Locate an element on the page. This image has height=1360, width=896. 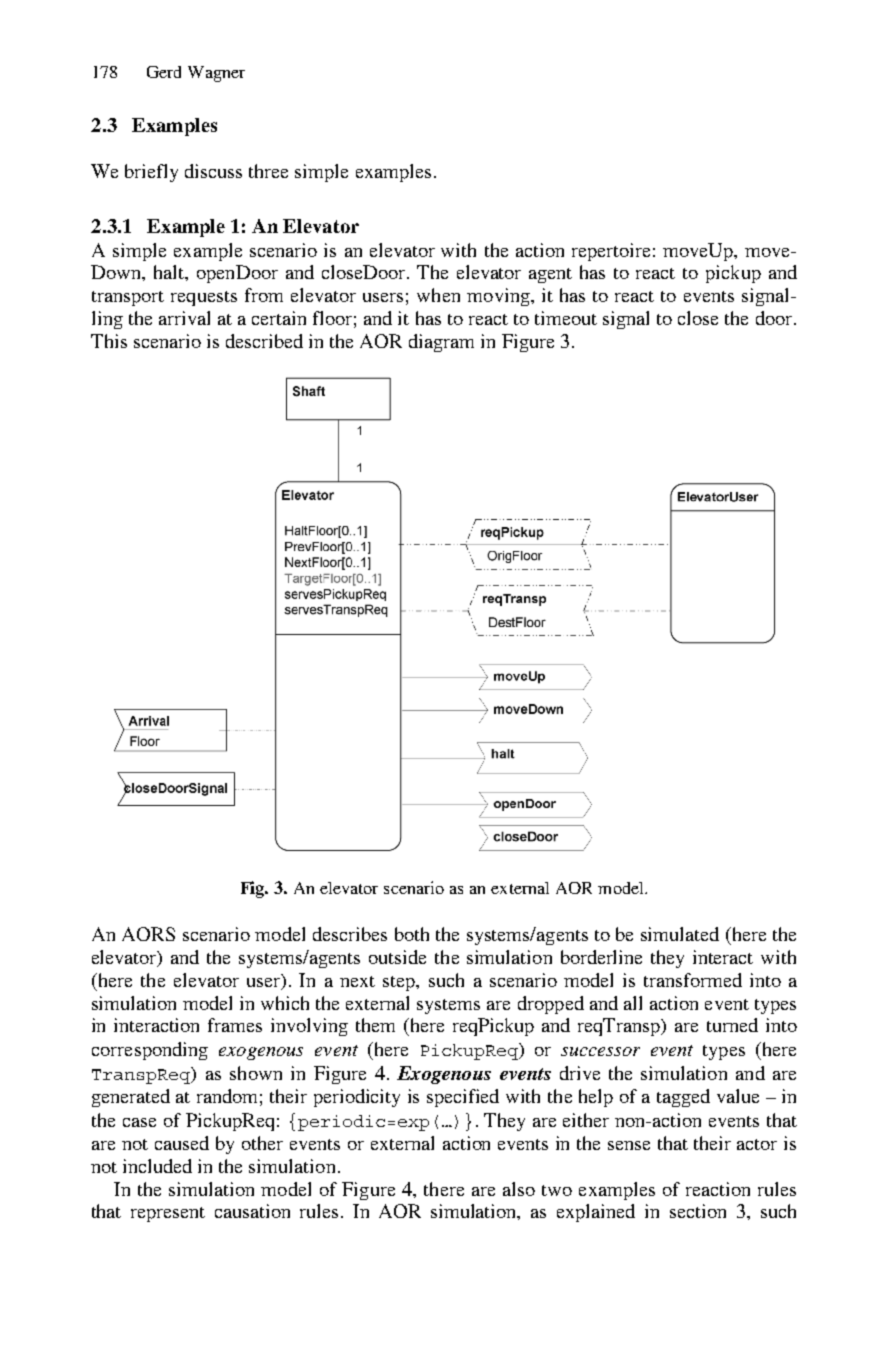
three is located at coordinates (268, 171).
